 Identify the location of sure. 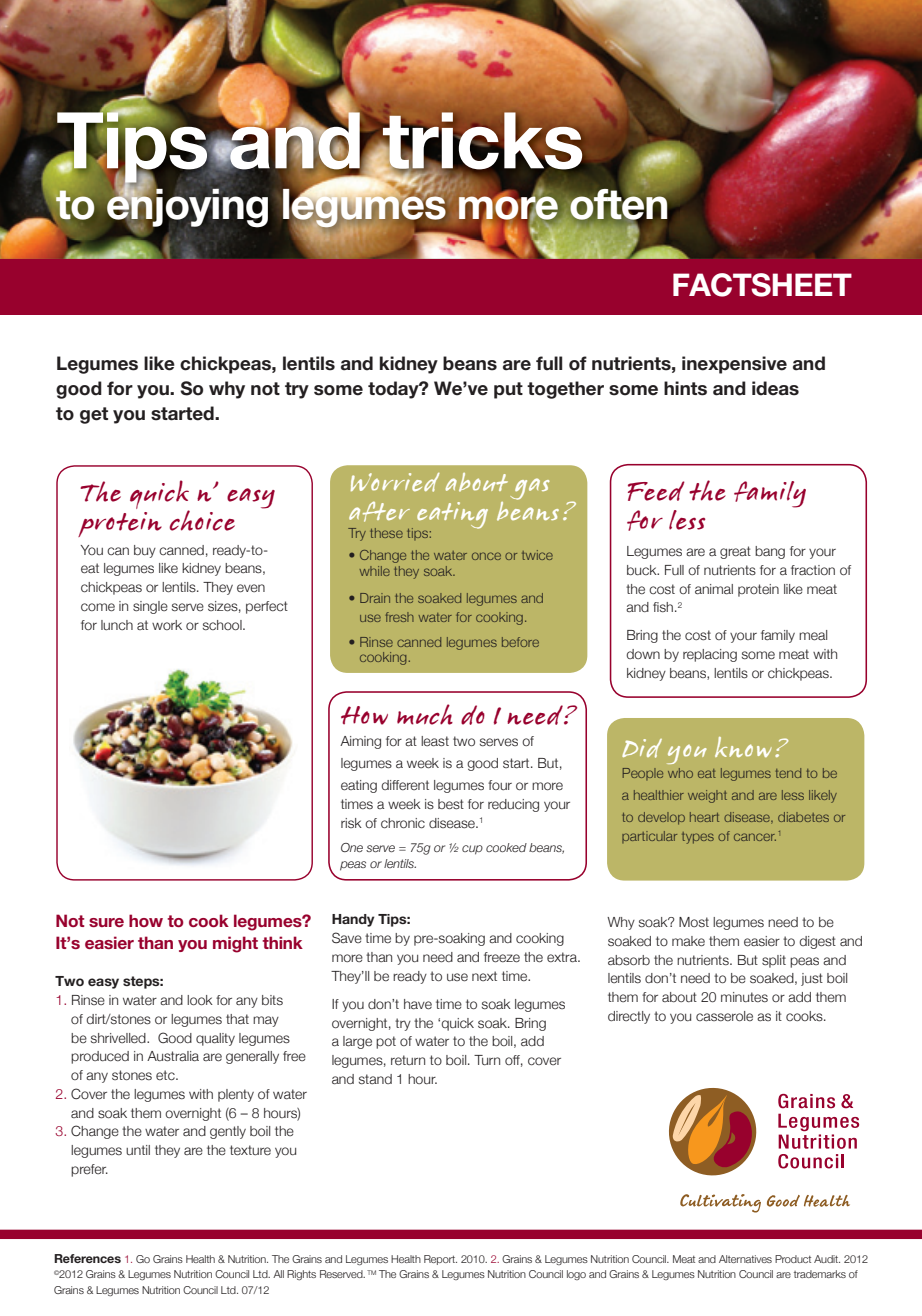
(106, 922).
